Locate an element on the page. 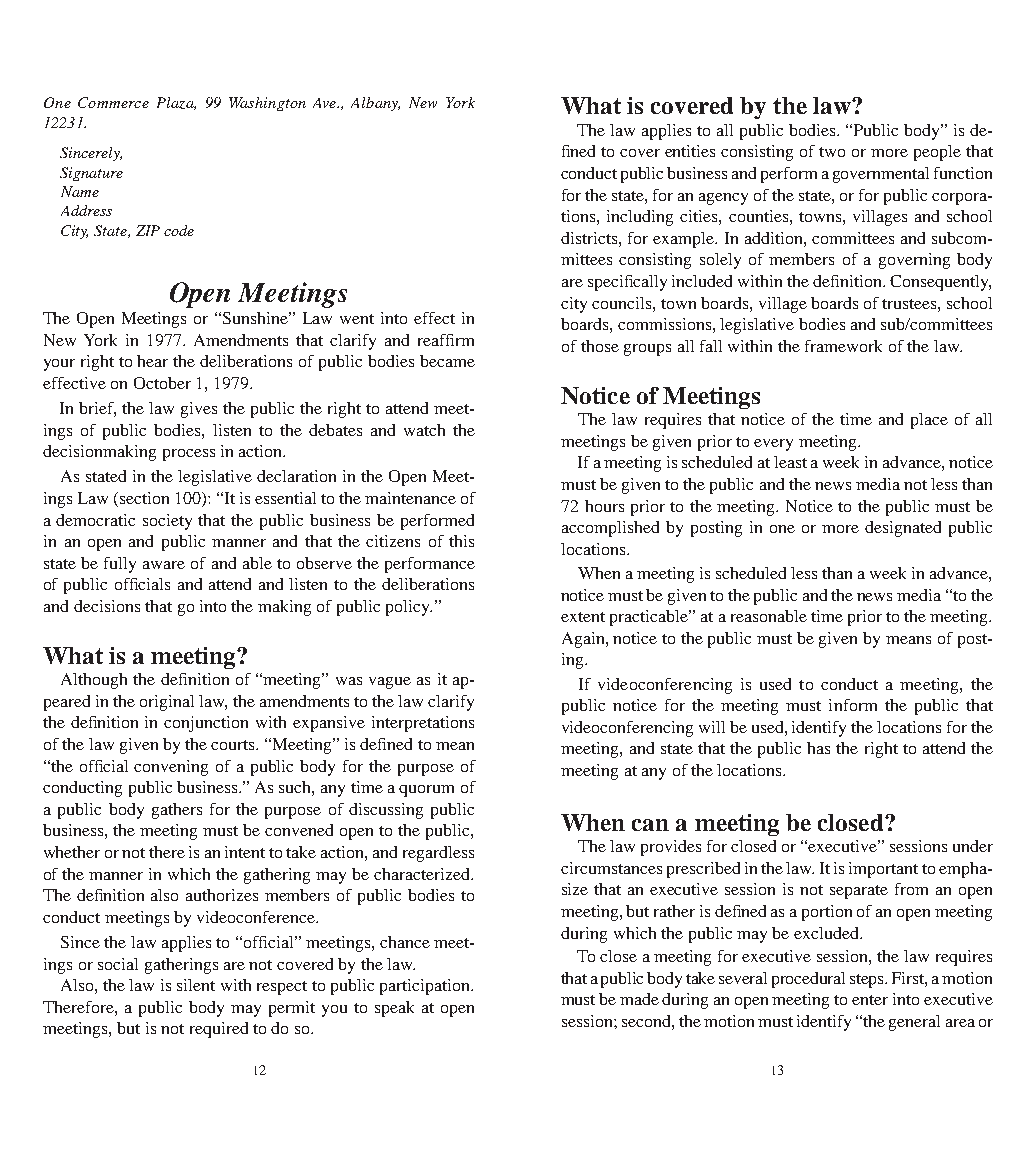  convening is located at coordinates (171, 768).
